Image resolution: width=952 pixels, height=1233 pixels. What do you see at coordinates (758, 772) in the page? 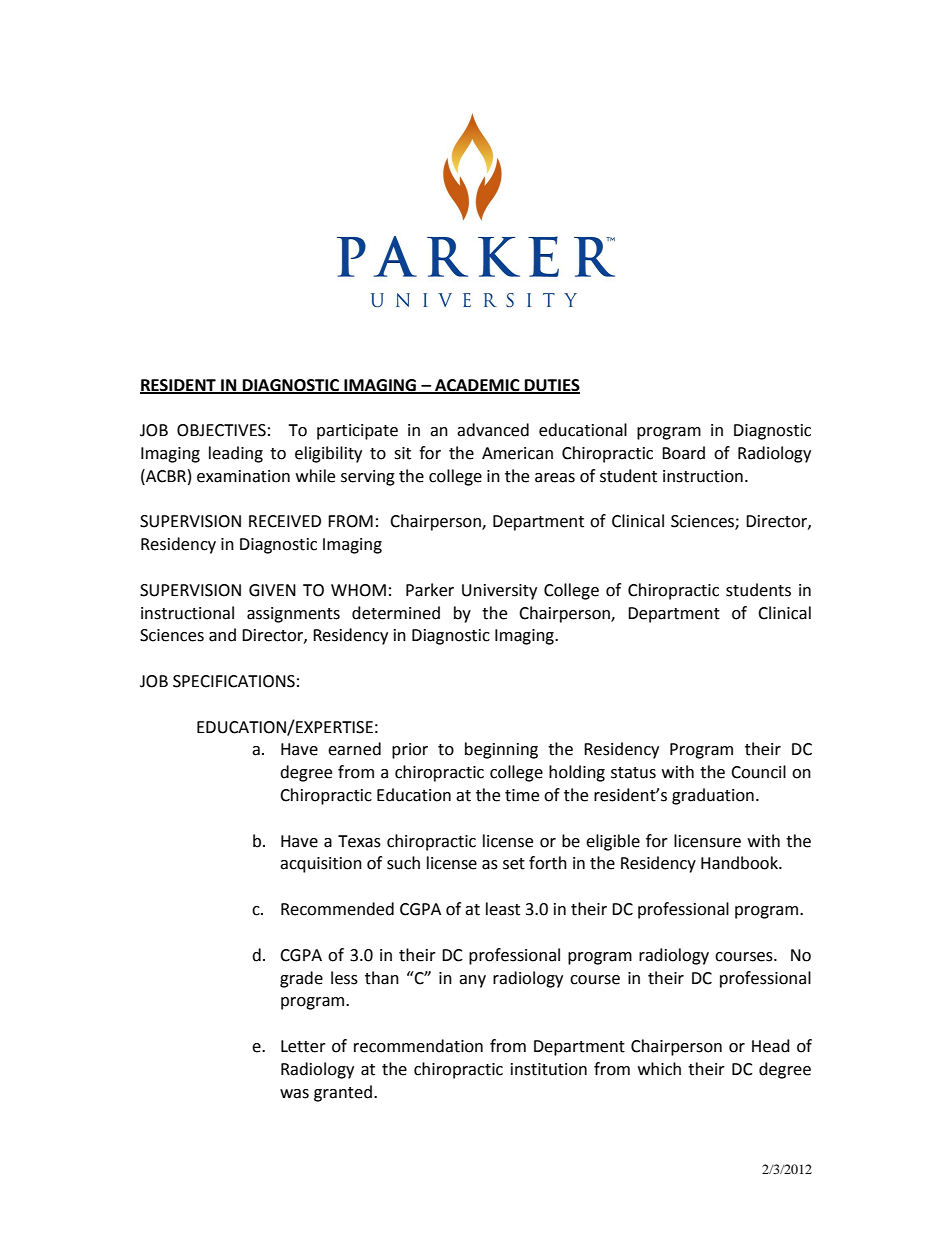
I see `Council` at bounding box center [758, 772].
